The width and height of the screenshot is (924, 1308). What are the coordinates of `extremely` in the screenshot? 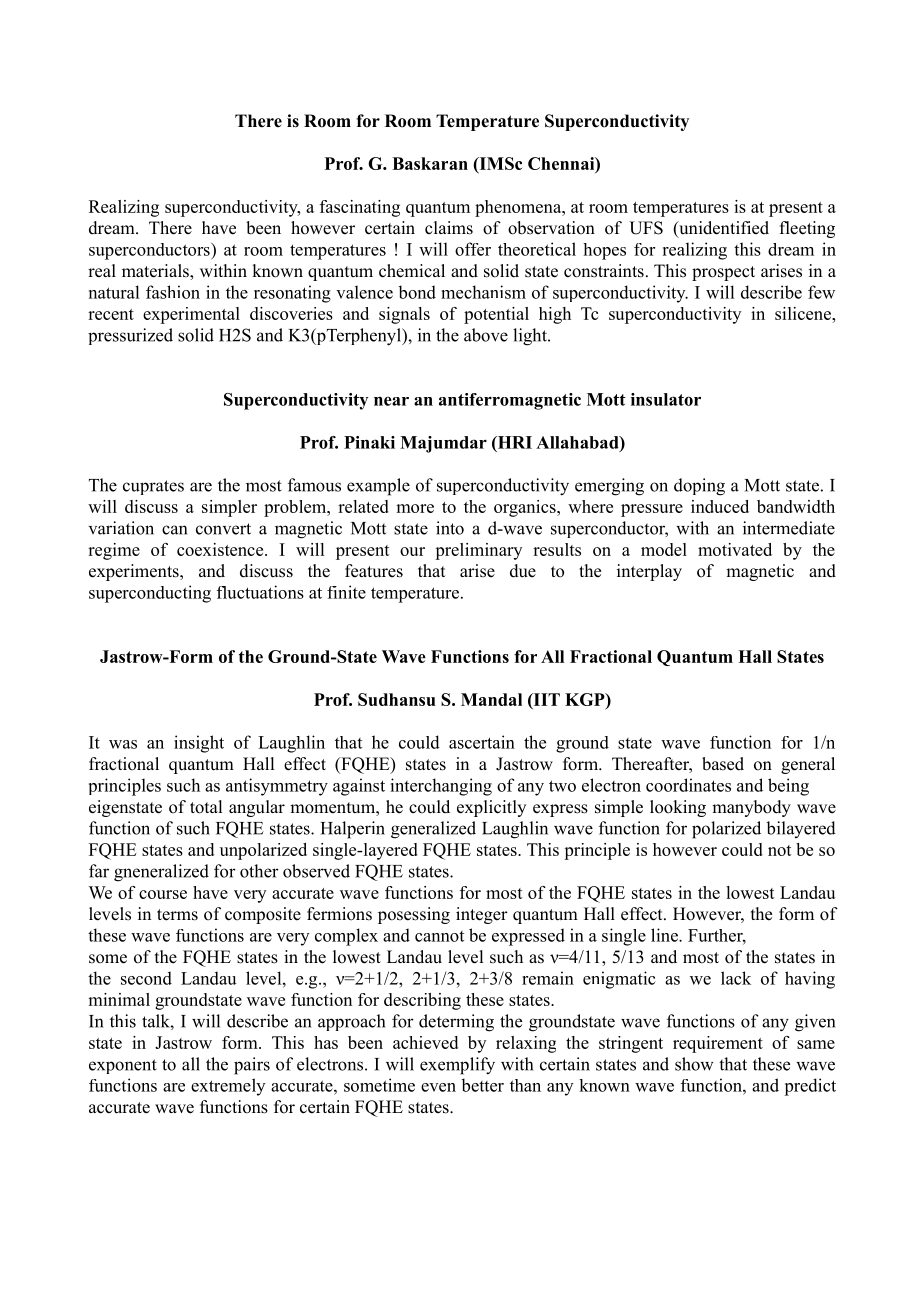 It's located at (228, 1087).
